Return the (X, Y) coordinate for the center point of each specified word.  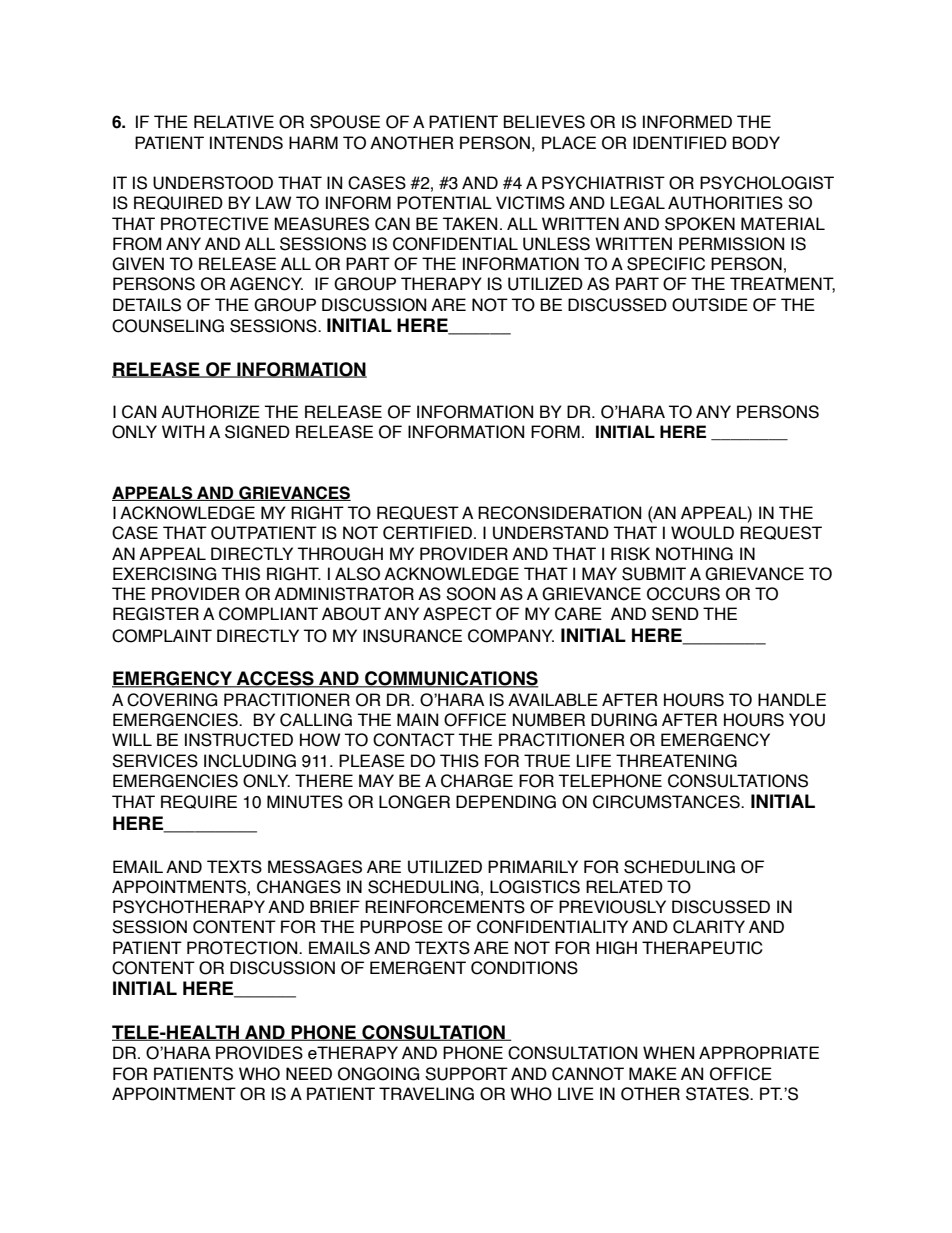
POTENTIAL (444, 203)
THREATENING (676, 761)
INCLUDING (250, 761)
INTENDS (246, 143)
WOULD (702, 533)
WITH (183, 431)
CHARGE (477, 781)
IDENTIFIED (680, 142)
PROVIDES (259, 1053)
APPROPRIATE (759, 1053)
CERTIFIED (427, 533)
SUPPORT (466, 1074)
